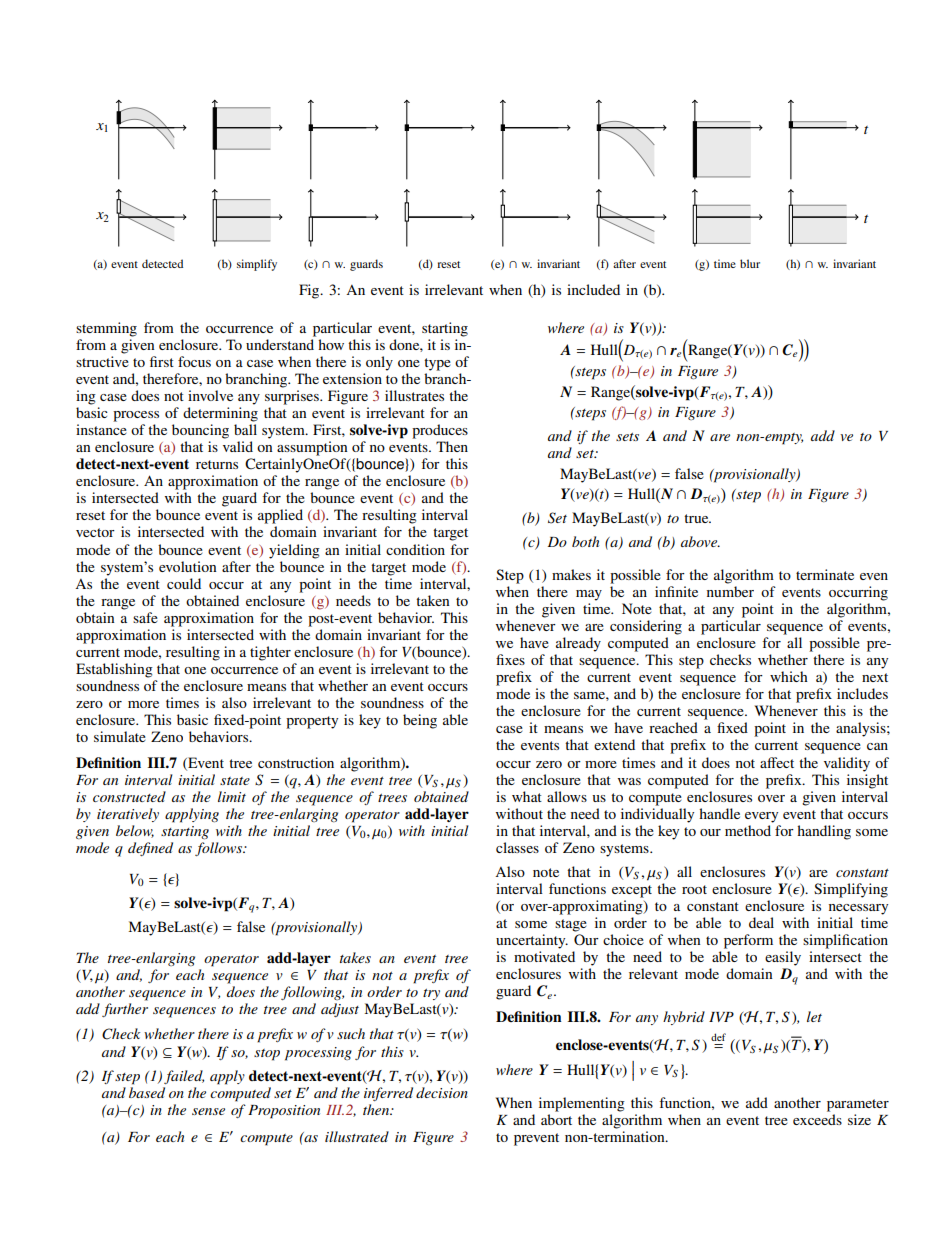 This screenshot has width=952, height=1233. Describe the element at coordinates (106, 329) in the screenshot. I see `stemming` at that location.
